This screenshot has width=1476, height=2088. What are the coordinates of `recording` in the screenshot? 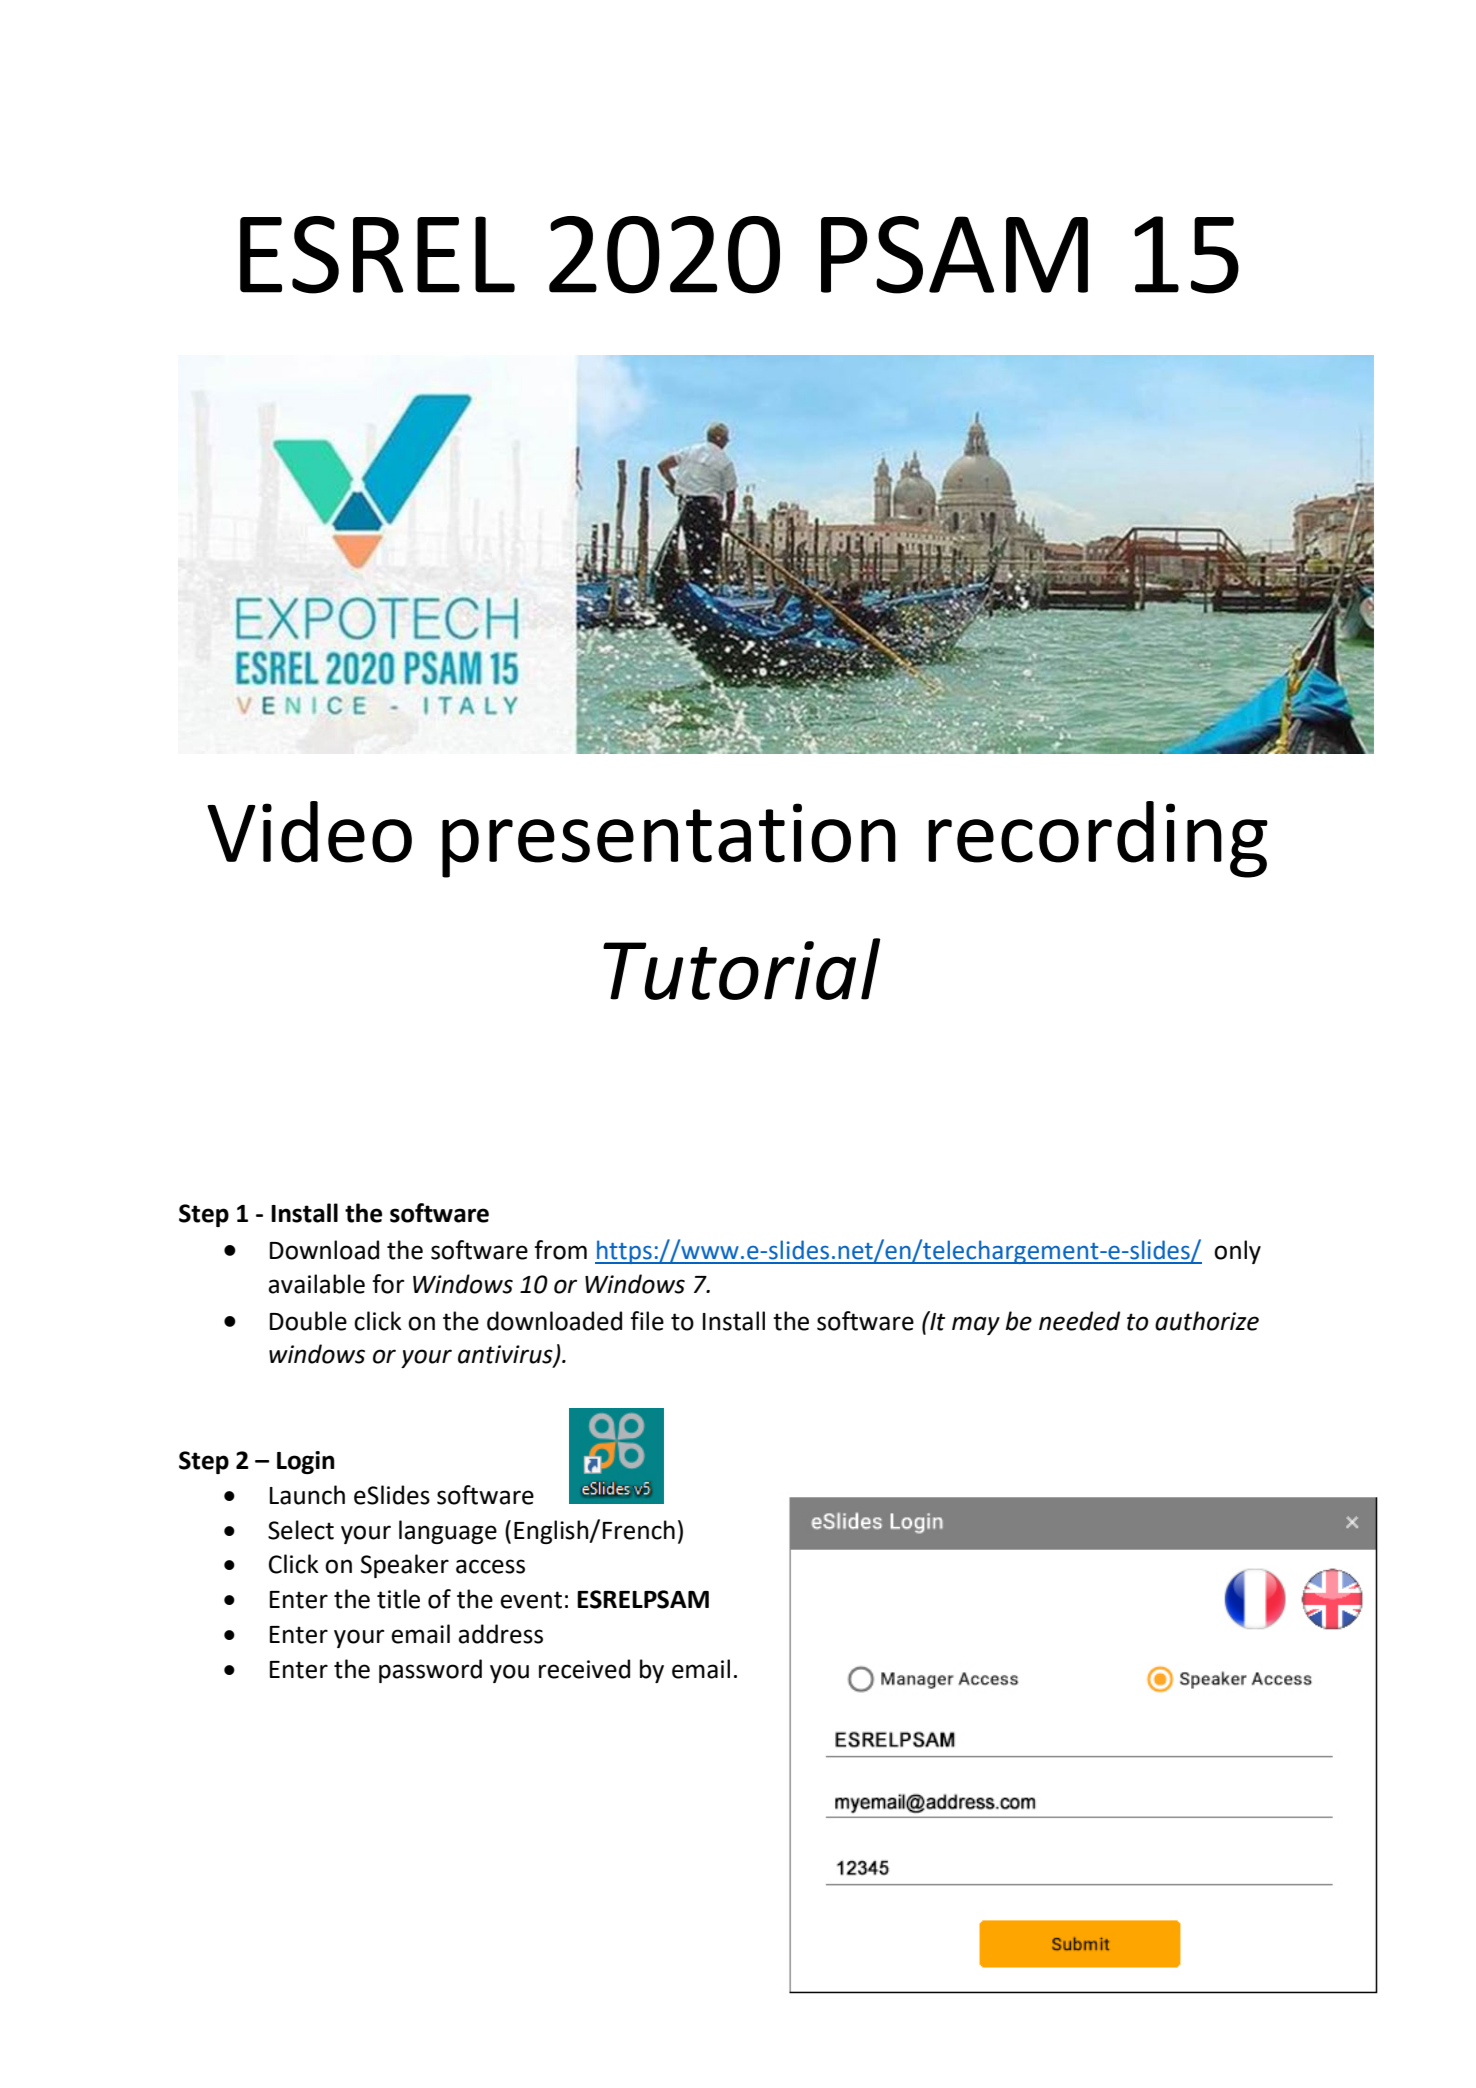 It's located at (1098, 839).
